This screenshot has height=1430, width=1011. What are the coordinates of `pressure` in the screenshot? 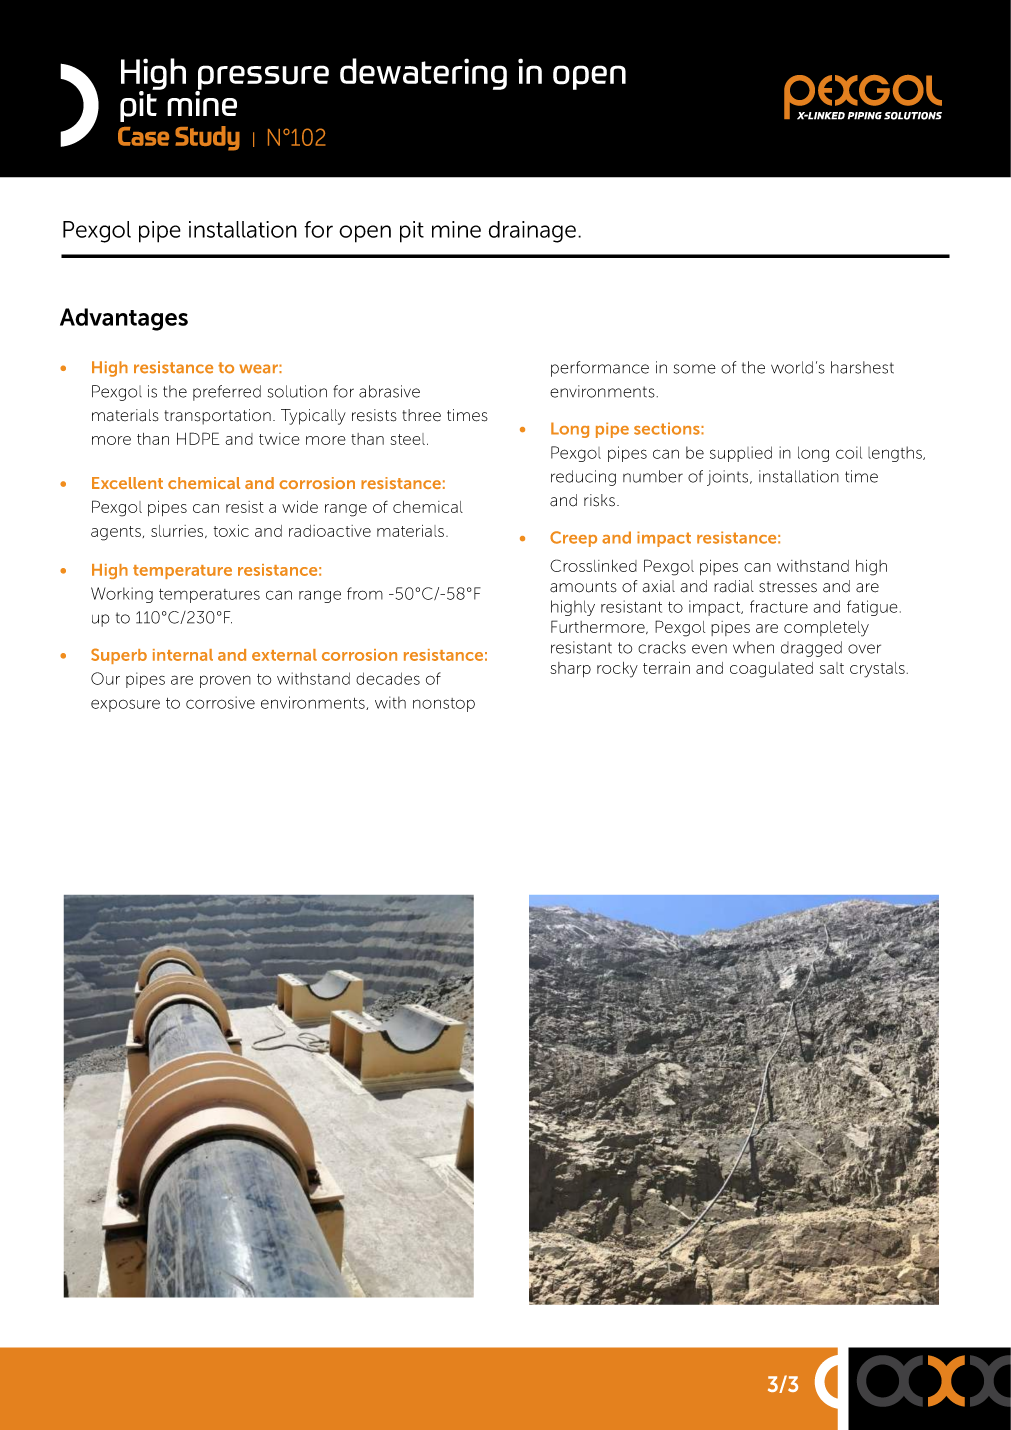 It's located at (262, 78).
